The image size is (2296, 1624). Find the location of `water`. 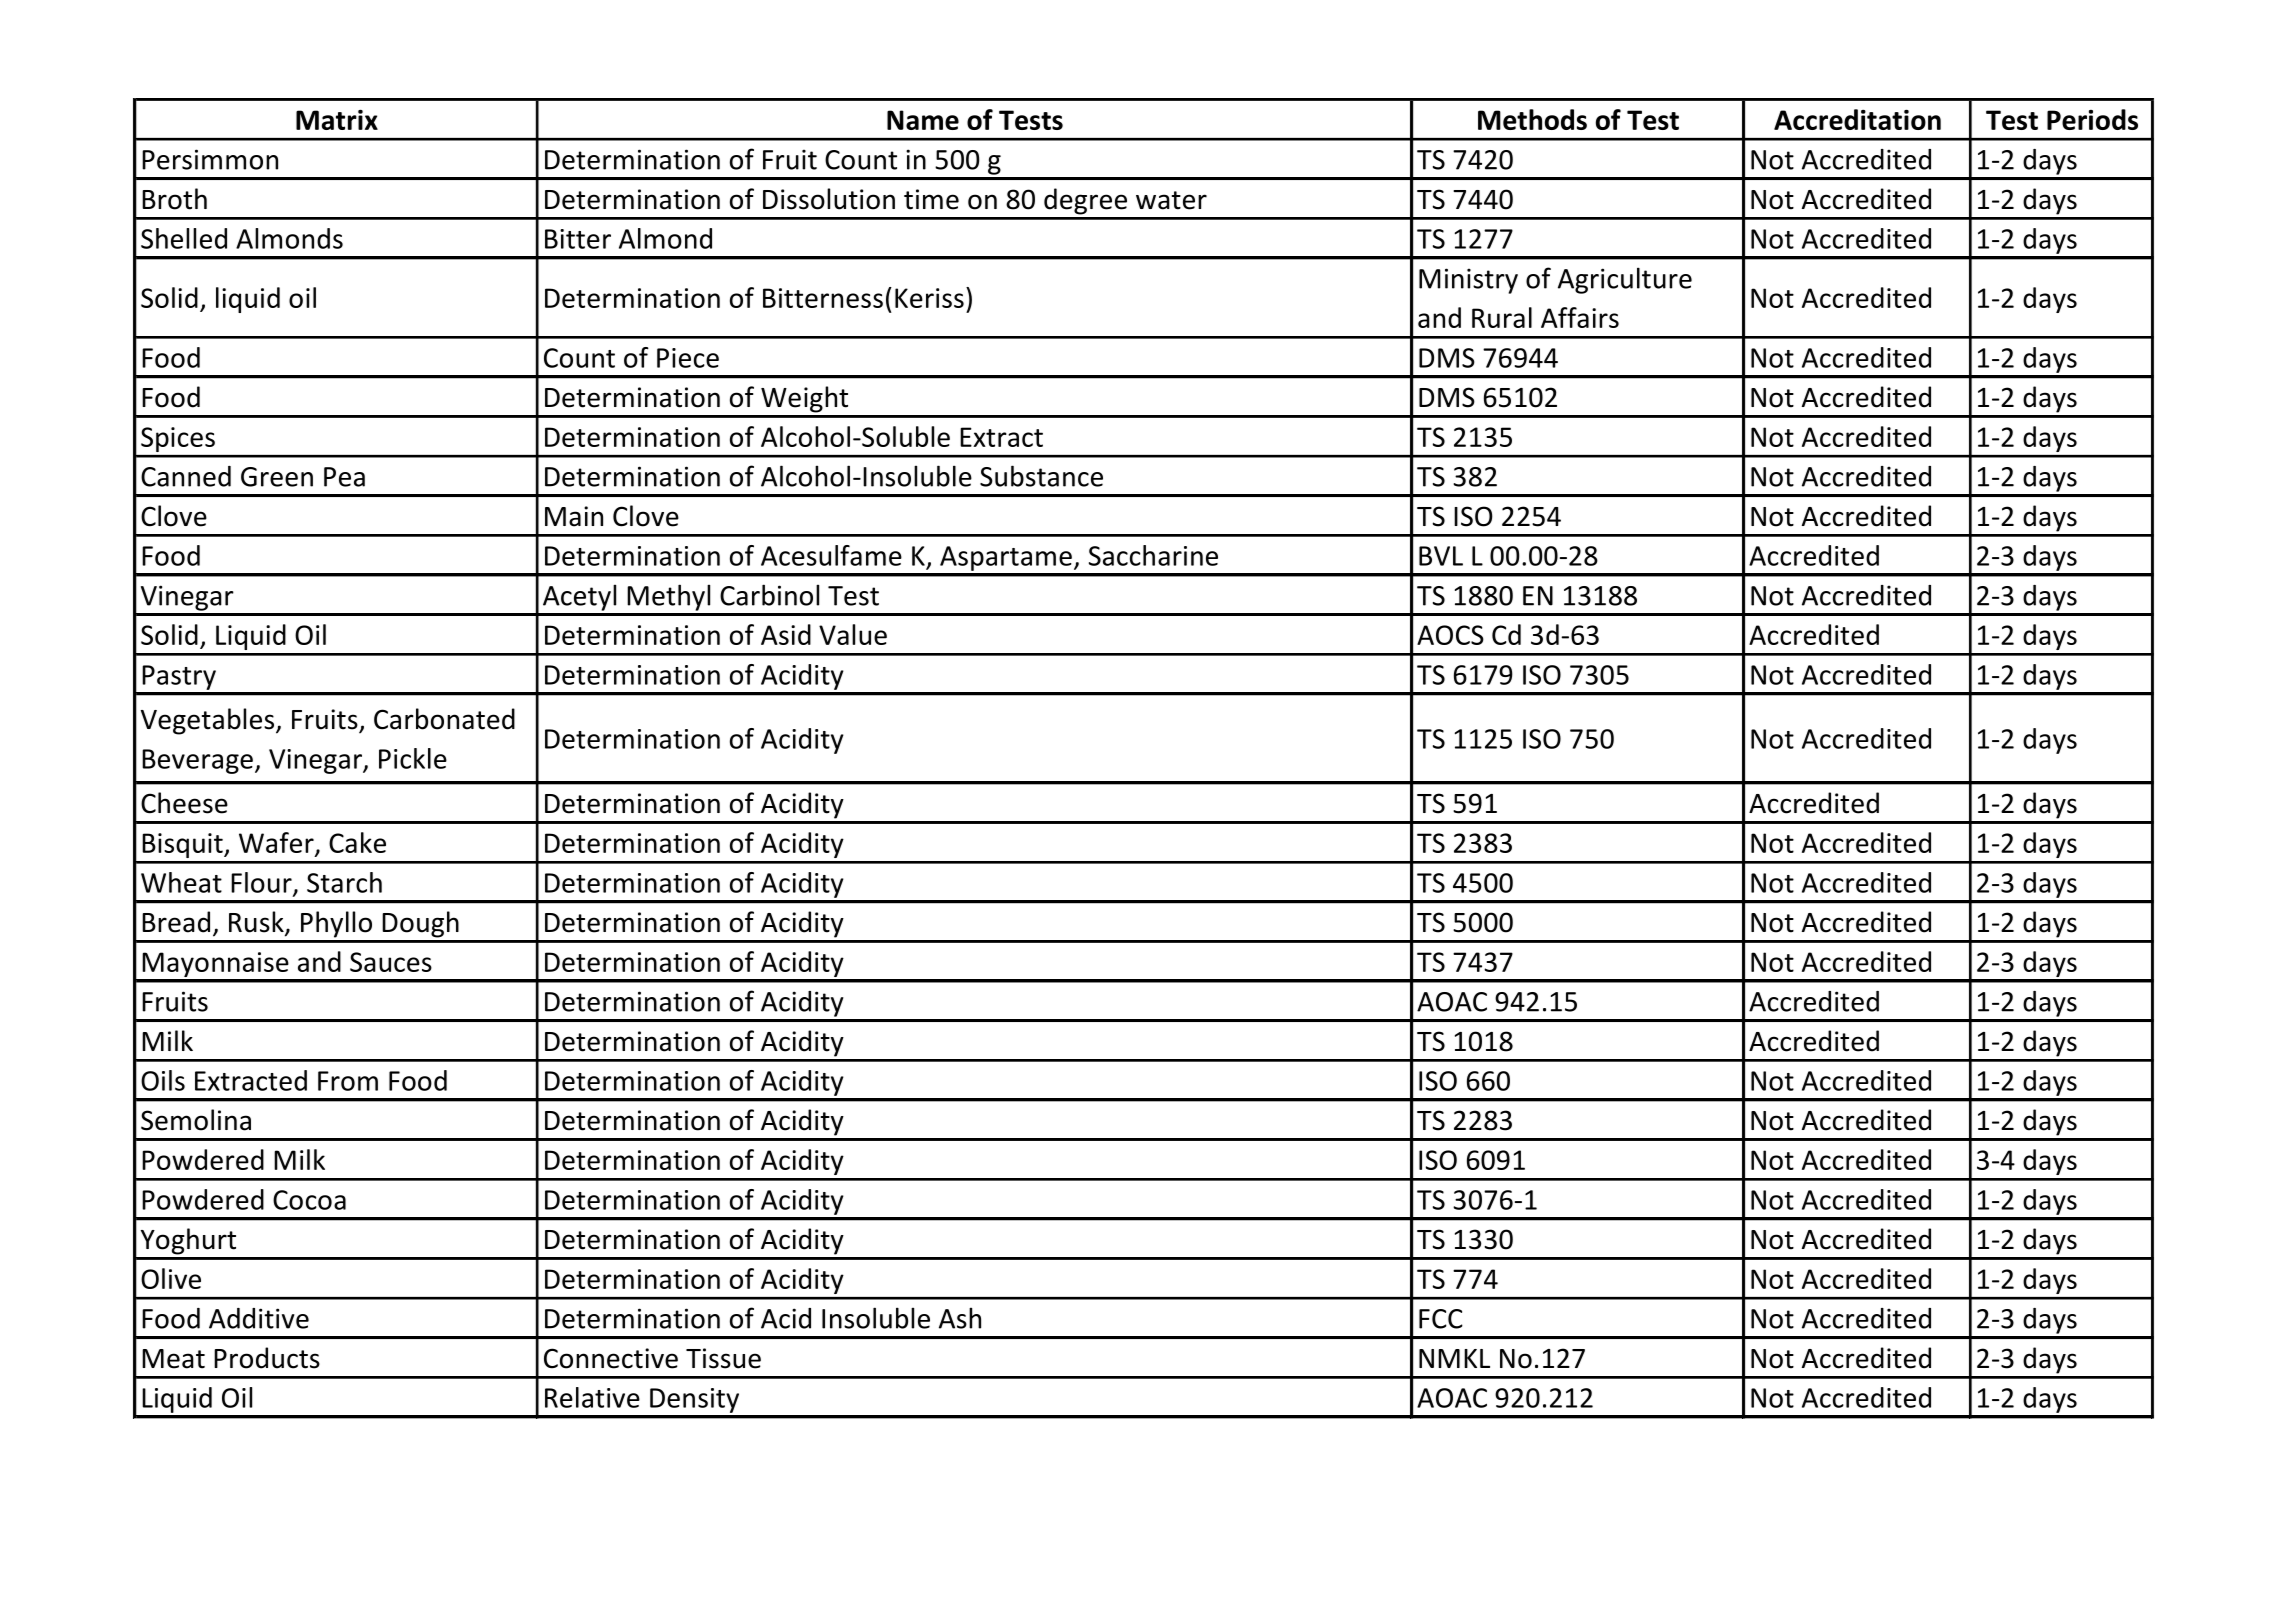

water is located at coordinates (1171, 200).
